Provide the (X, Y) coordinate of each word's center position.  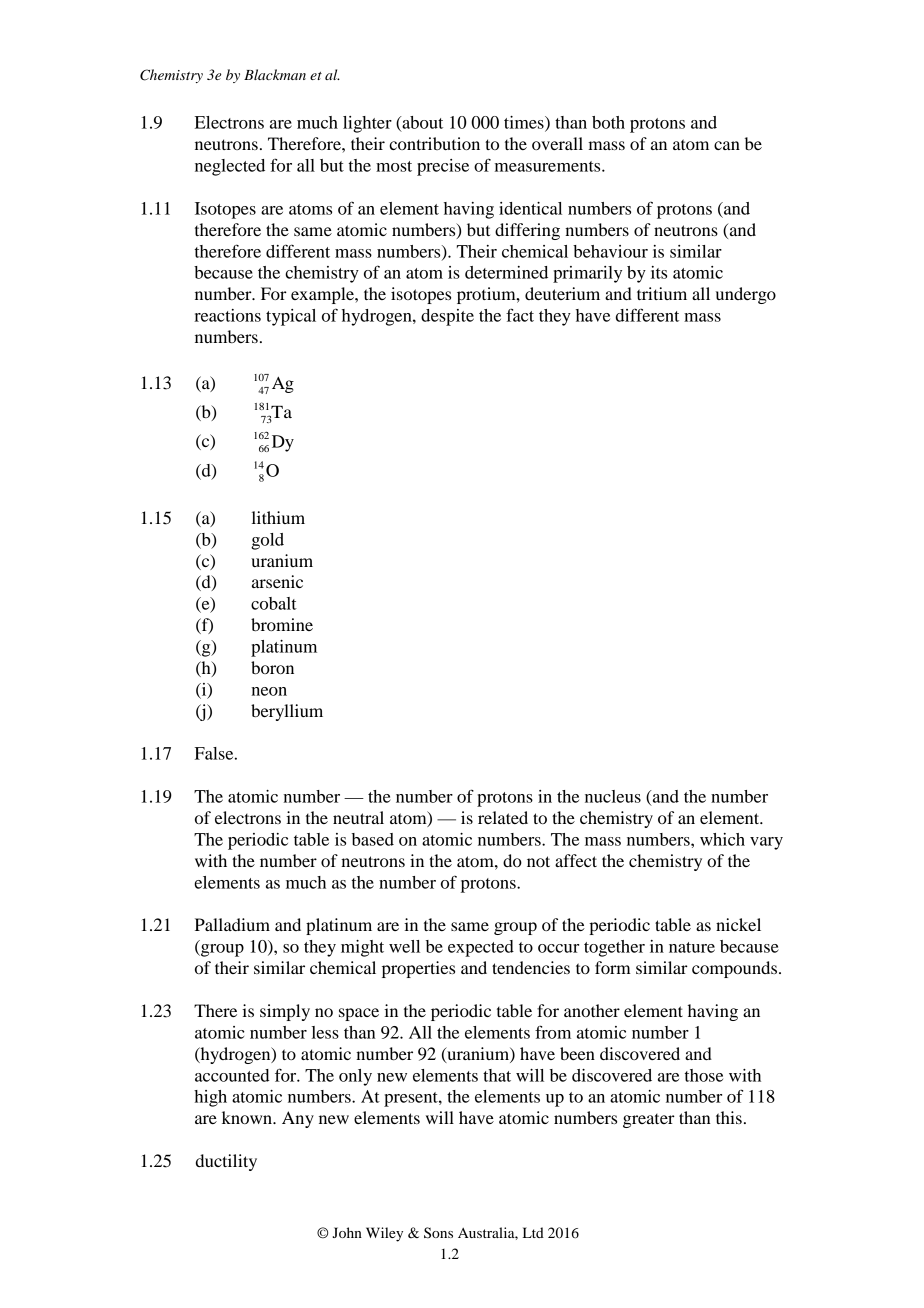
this (729, 1117)
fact (520, 315)
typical (291, 317)
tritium (662, 293)
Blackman (275, 74)
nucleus (613, 796)
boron (272, 667)
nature (692, 947)
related (503, 817)
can (727, 145)
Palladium (232, 924)
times (525, 123)
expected (481, 948)
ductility (226, 1162)
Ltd (533, 1232)
